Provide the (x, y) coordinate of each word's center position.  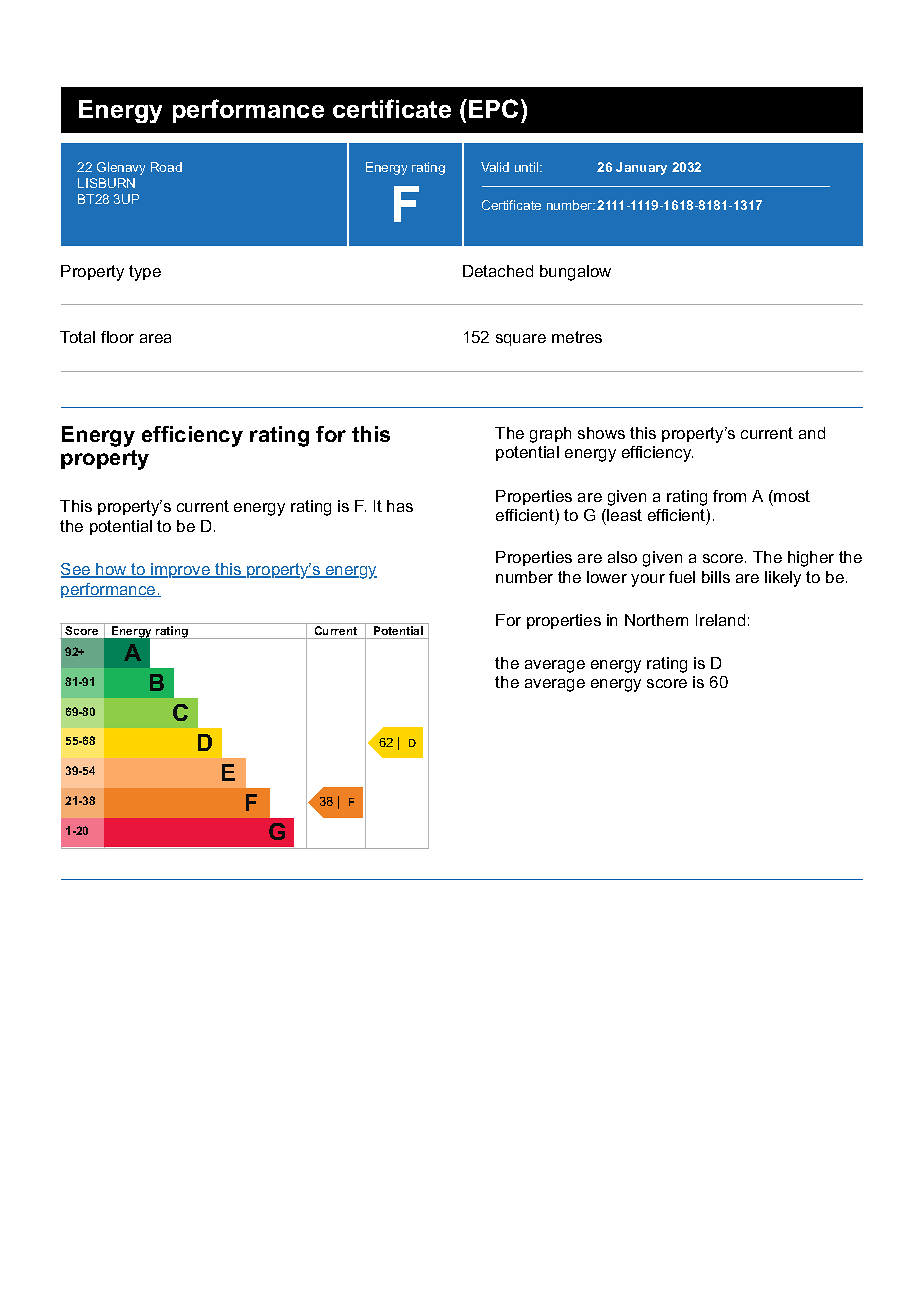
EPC (493, 108)
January (641, 168)
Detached (498, 271)
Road (166, 167)
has (400, 506)
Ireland (720, 620)
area (155, 338)
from (729, 496)
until (528, 167)
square (521, 340)
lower (607, 577)
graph (550, 435)
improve (180, 570)
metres (577, 337)
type (145, 273)
